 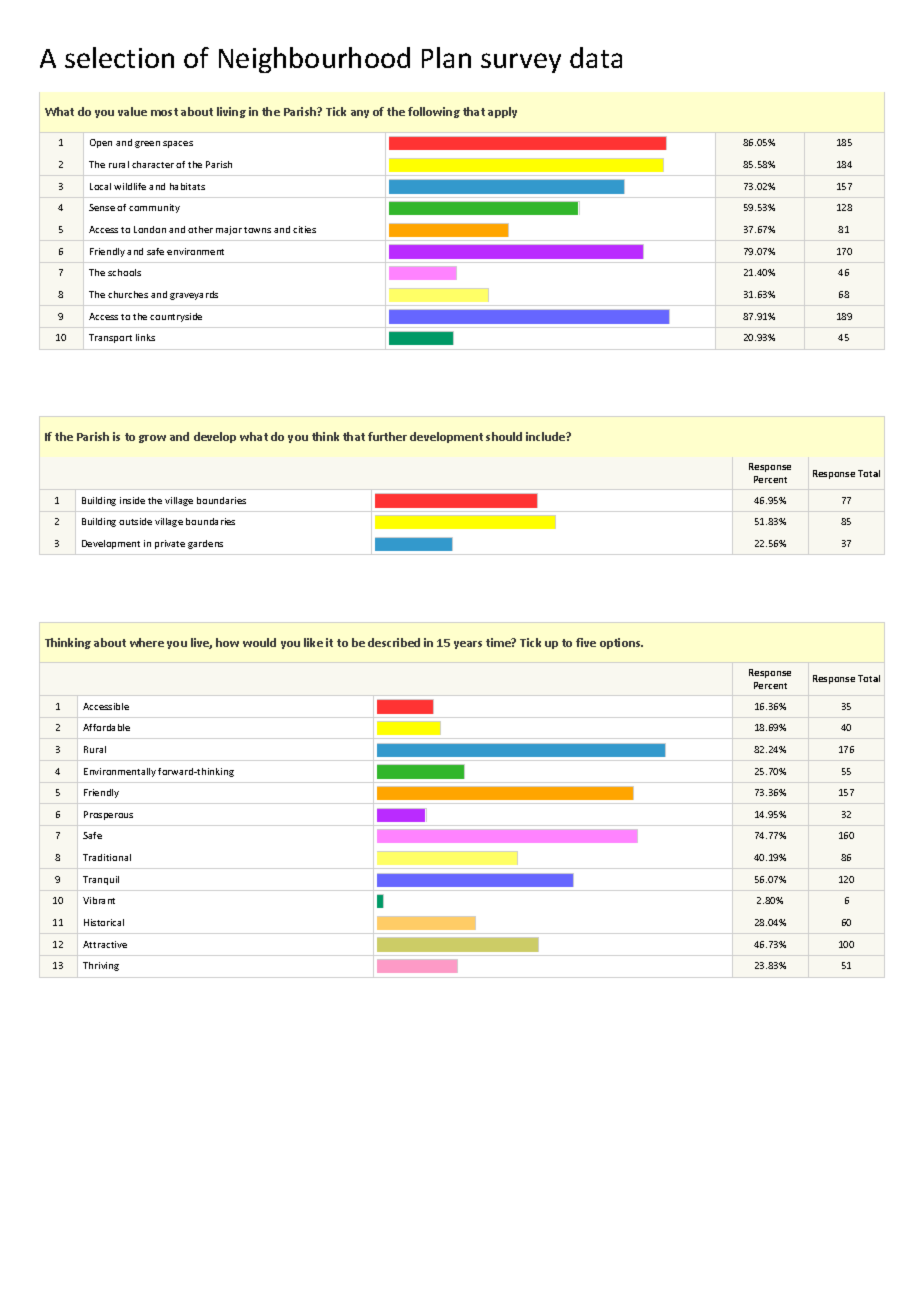 I want to click on options, so click(x=621, y=643).
